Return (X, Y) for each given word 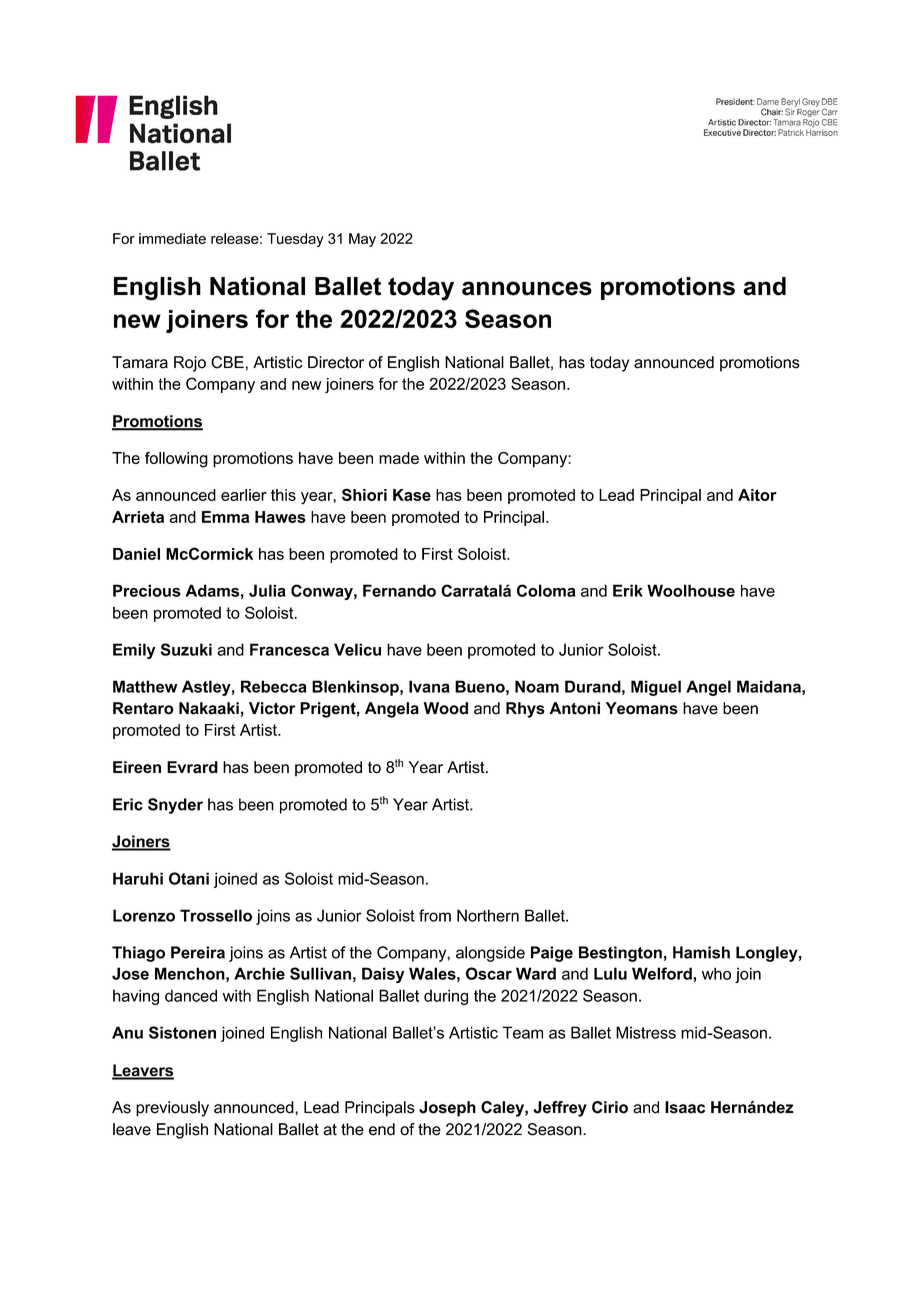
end (382, 1129)
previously (172, 1109)
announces (527, 288)
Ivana (429, 686)
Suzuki (186, 649)
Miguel (656, 688)
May (362, 240)
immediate (172, 238)
